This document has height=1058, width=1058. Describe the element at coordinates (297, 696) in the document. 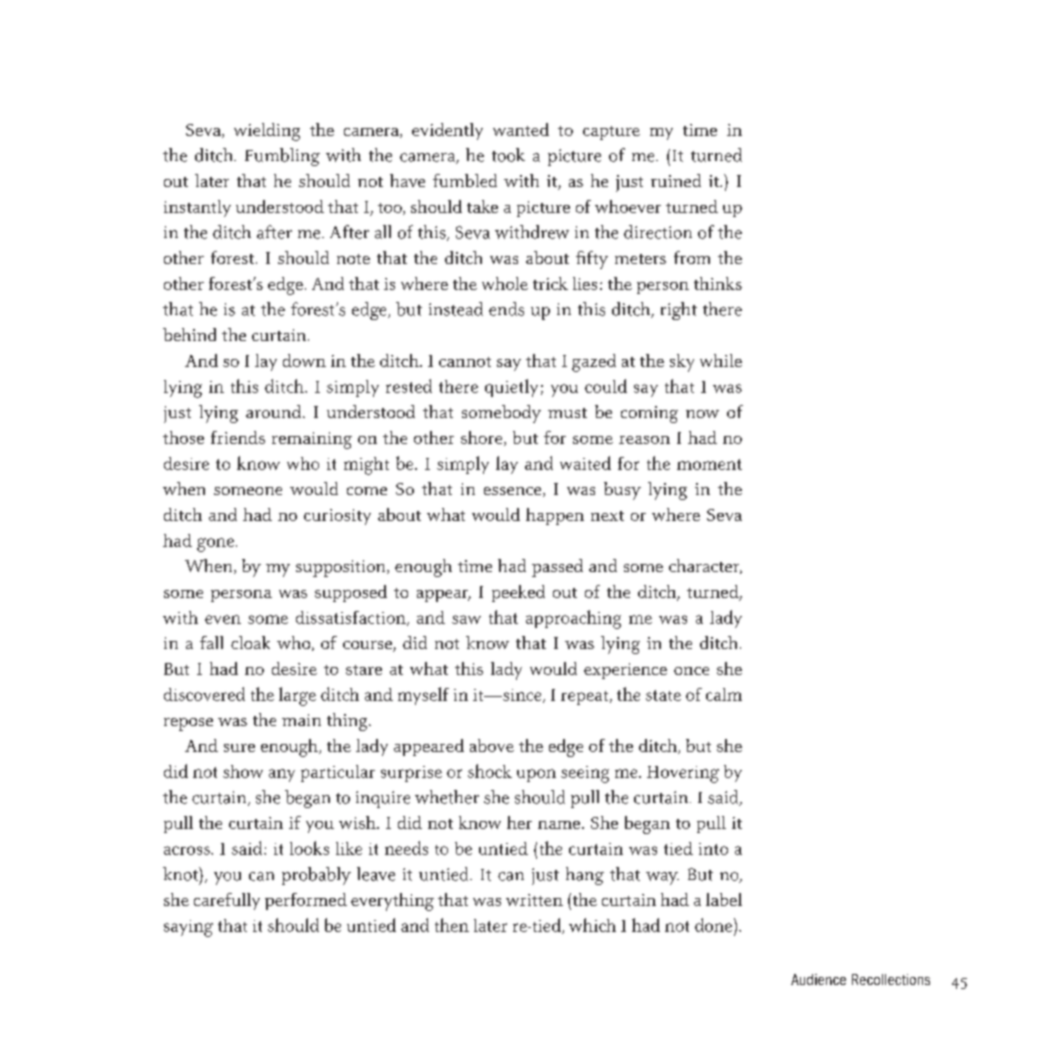

I see `large` at that location.
